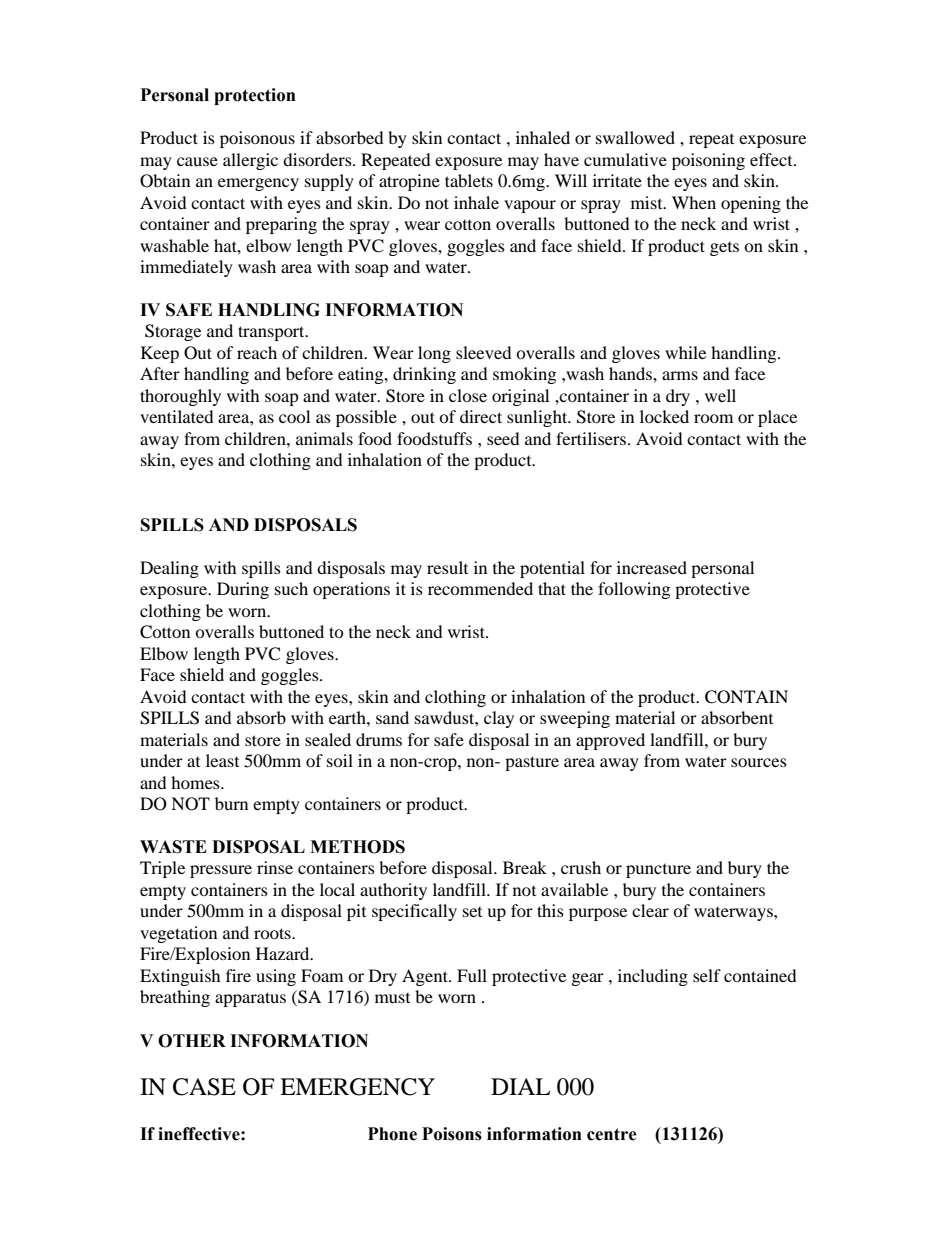 Image resolution: width=952 pixels, height=1233 pixels. I want to click on least, so click(222, 760).
